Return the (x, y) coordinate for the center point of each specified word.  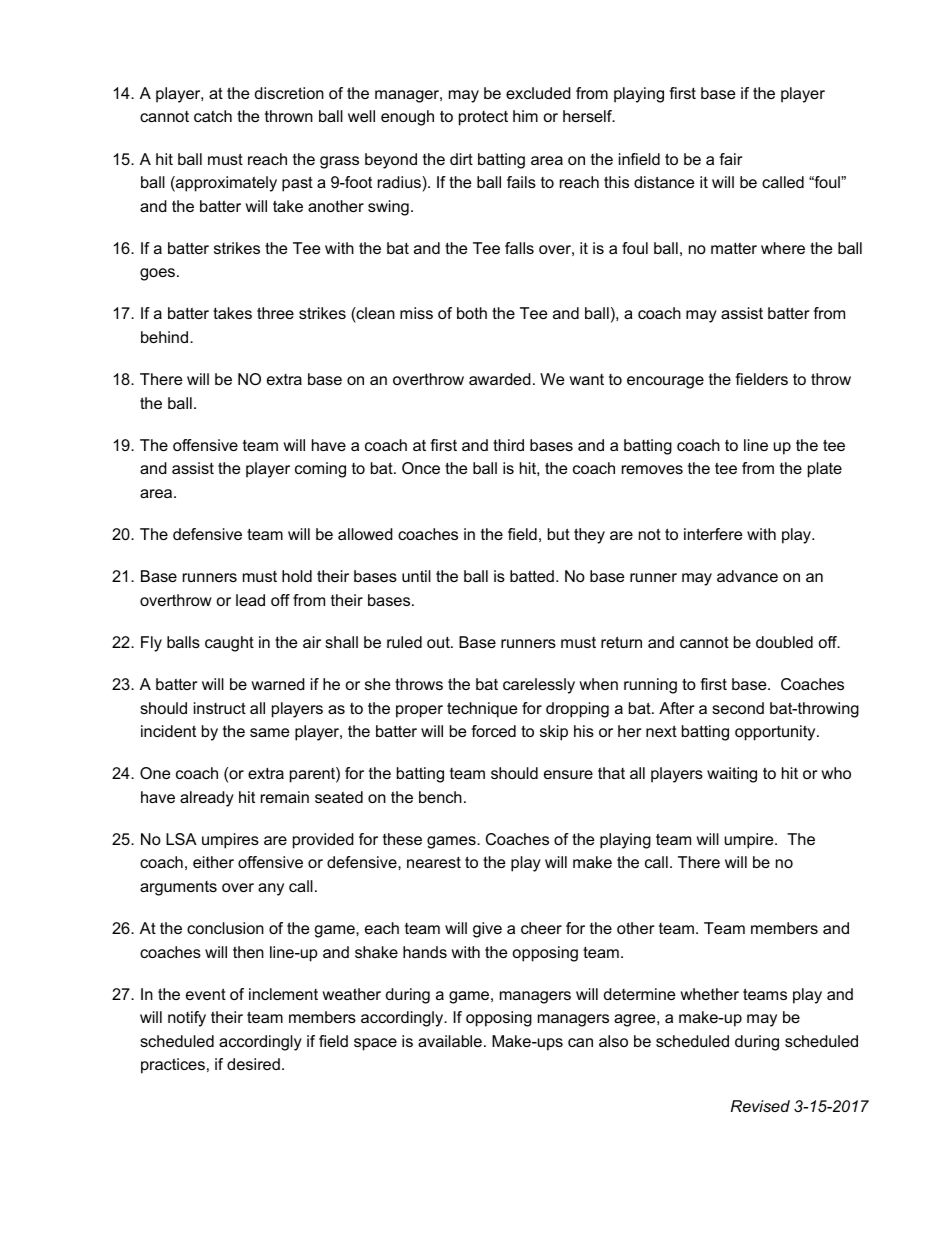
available (450, 1041)
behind (166, 337)
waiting (732, 775)
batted (532, 576)
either (213, 862)
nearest (434, 862)
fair (730, 159)
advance (747, 576)
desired (253, 1064)
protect (483, 118)
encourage (665, 382)
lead (250, 600)
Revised (760, 1106)
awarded (500, 379)
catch (213, 116)
